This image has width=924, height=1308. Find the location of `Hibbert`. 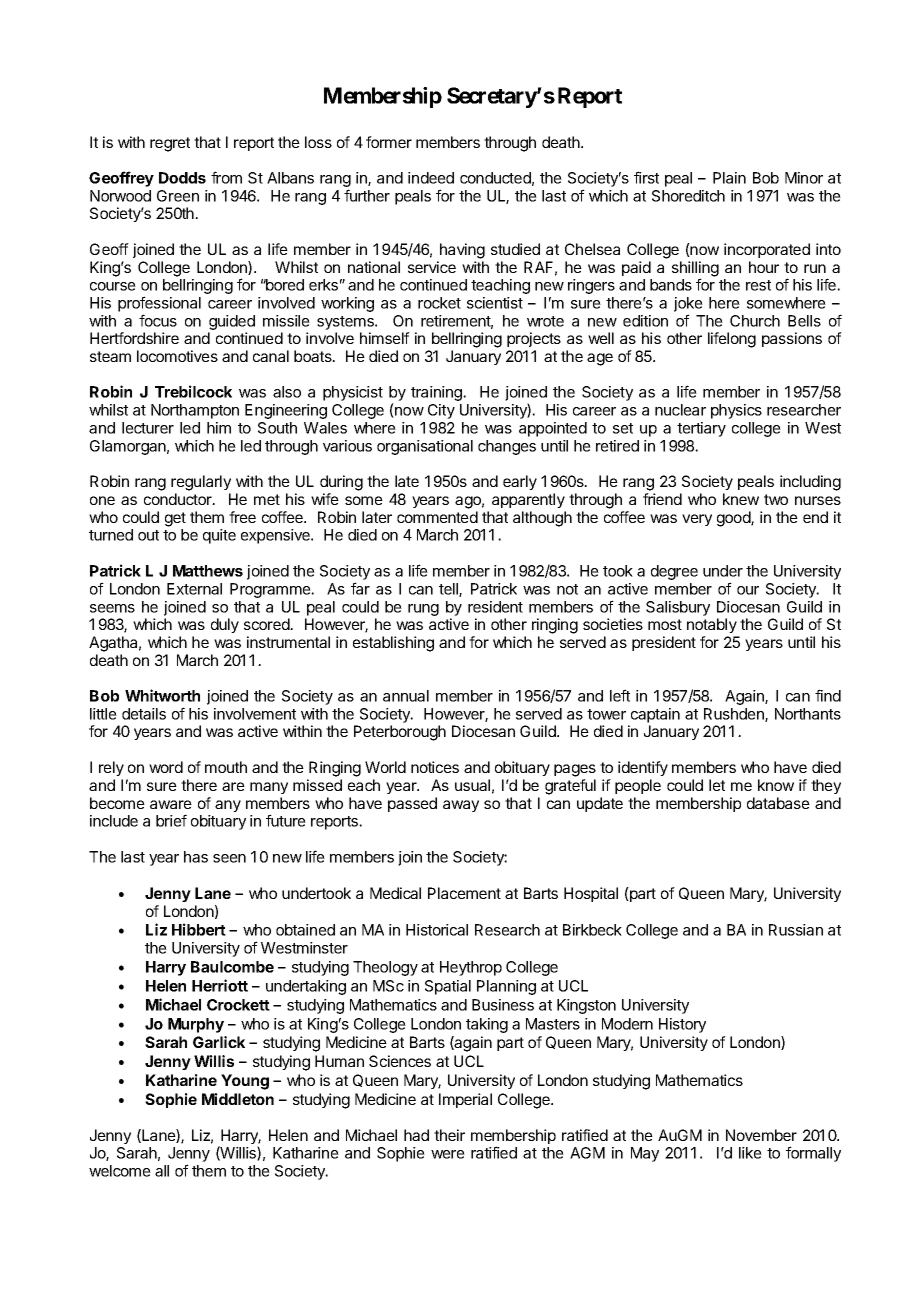

Hibbert is located at coordinates (199, 929).
